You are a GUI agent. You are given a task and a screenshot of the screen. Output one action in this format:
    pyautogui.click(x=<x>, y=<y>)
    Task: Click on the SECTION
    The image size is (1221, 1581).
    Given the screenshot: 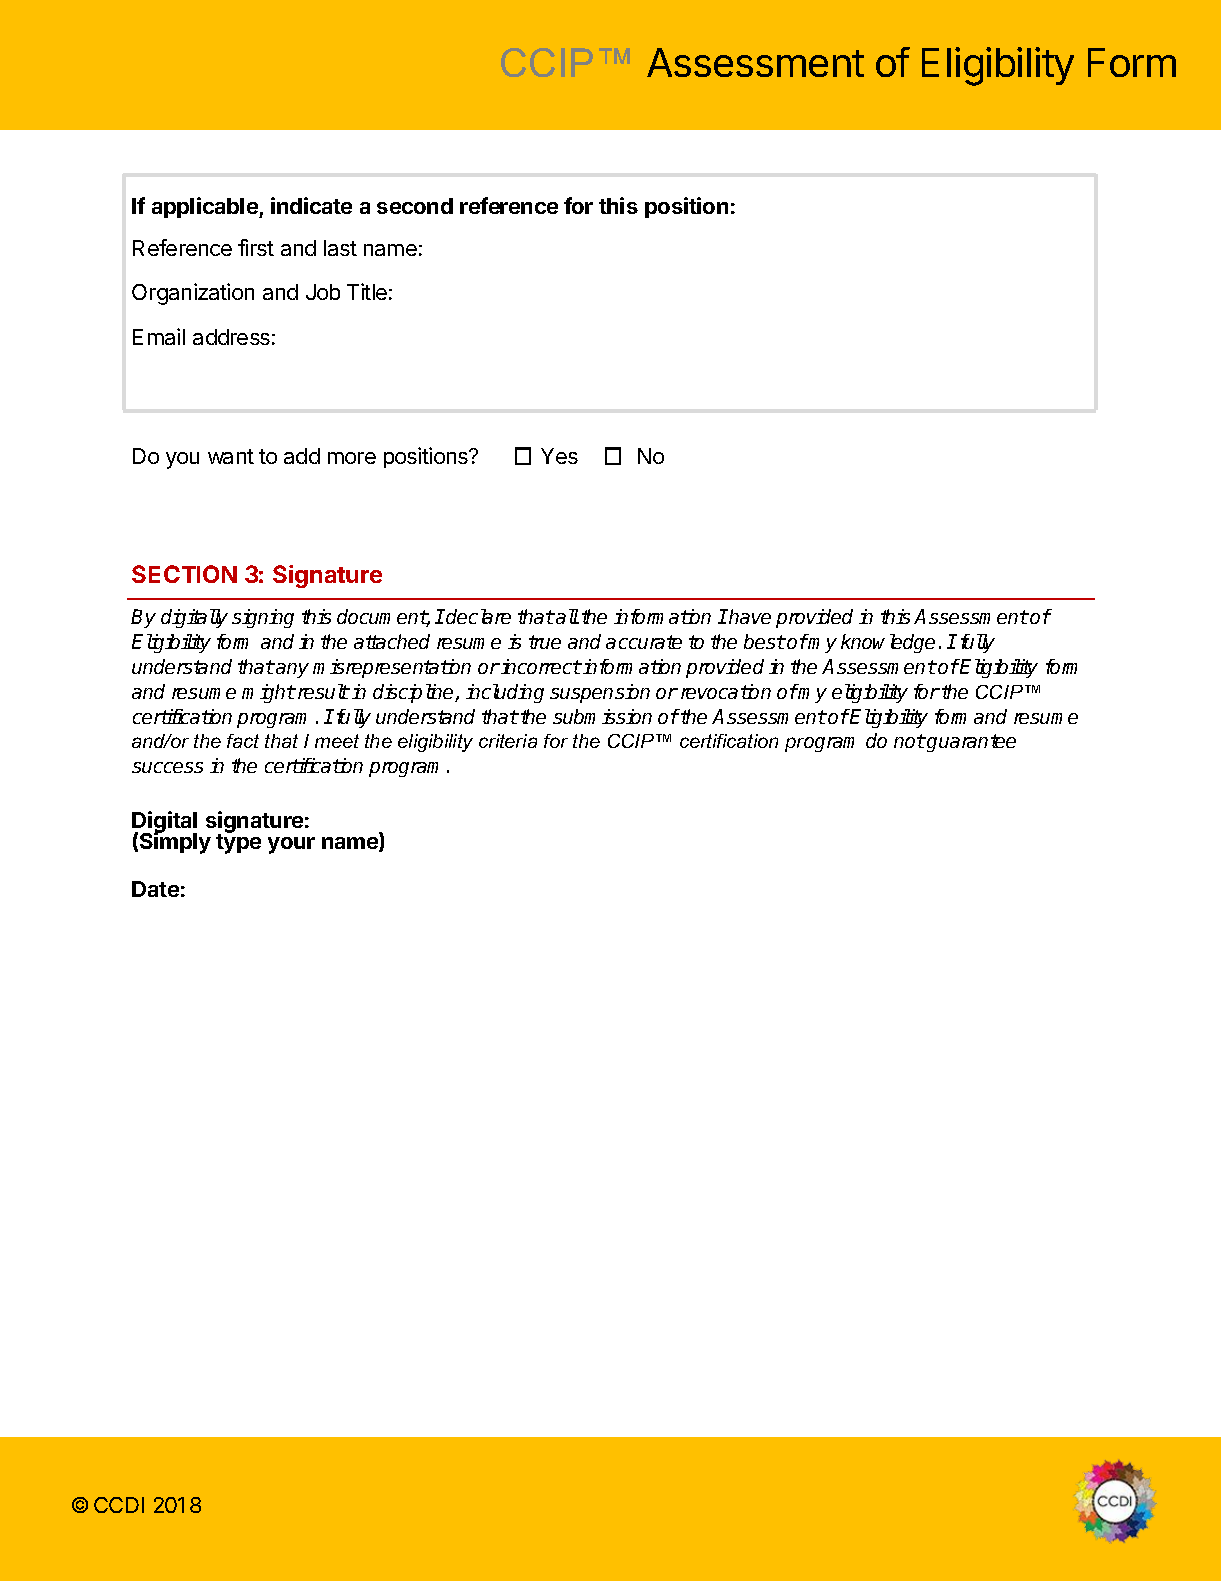 What is the action you would take?
    pyautogui.click(x=184, y=574)
